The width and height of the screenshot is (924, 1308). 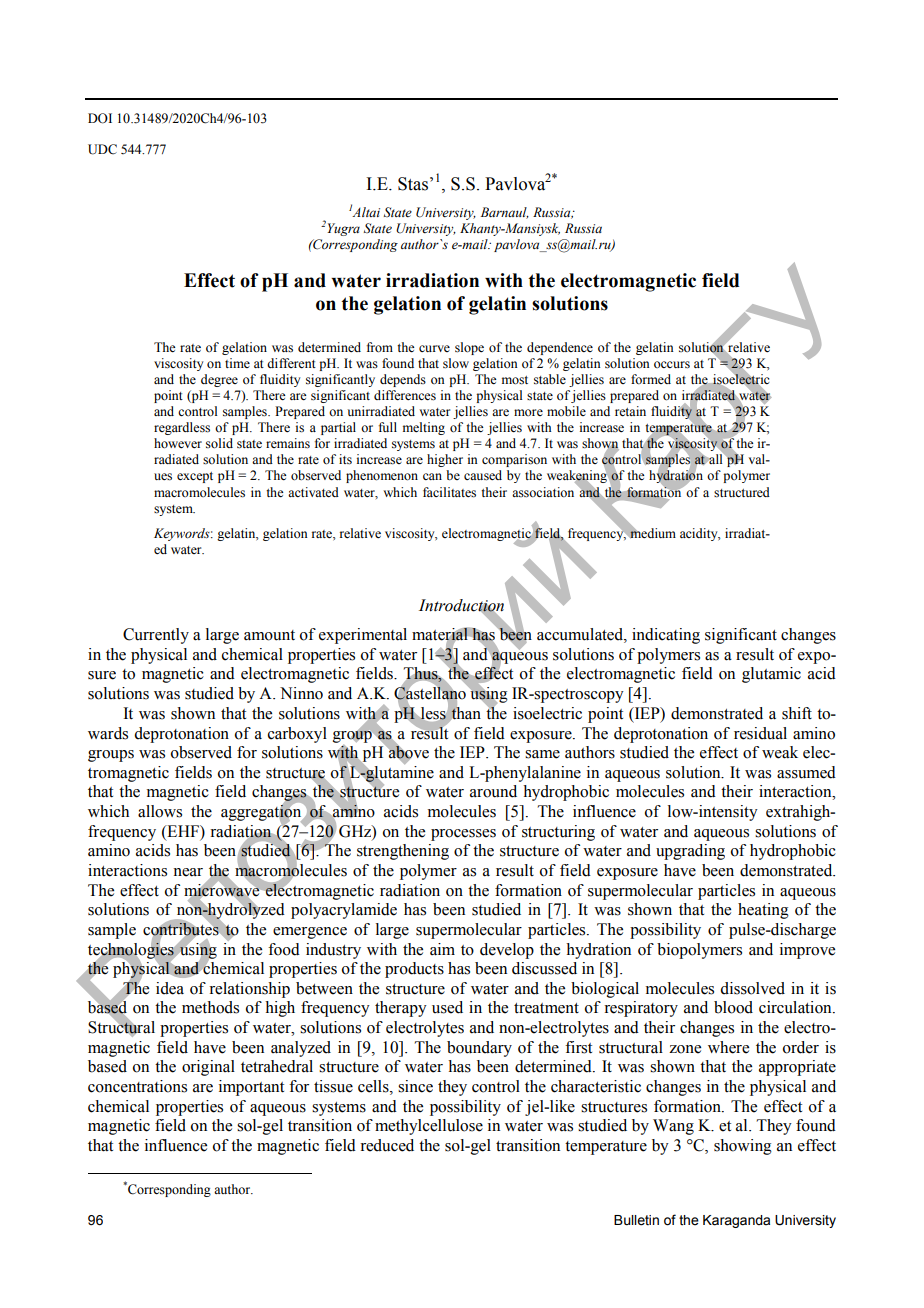 What do you see at coordinates (469, 348) in the screenshot?
I see `slope` at bounding box center [469, 348].
